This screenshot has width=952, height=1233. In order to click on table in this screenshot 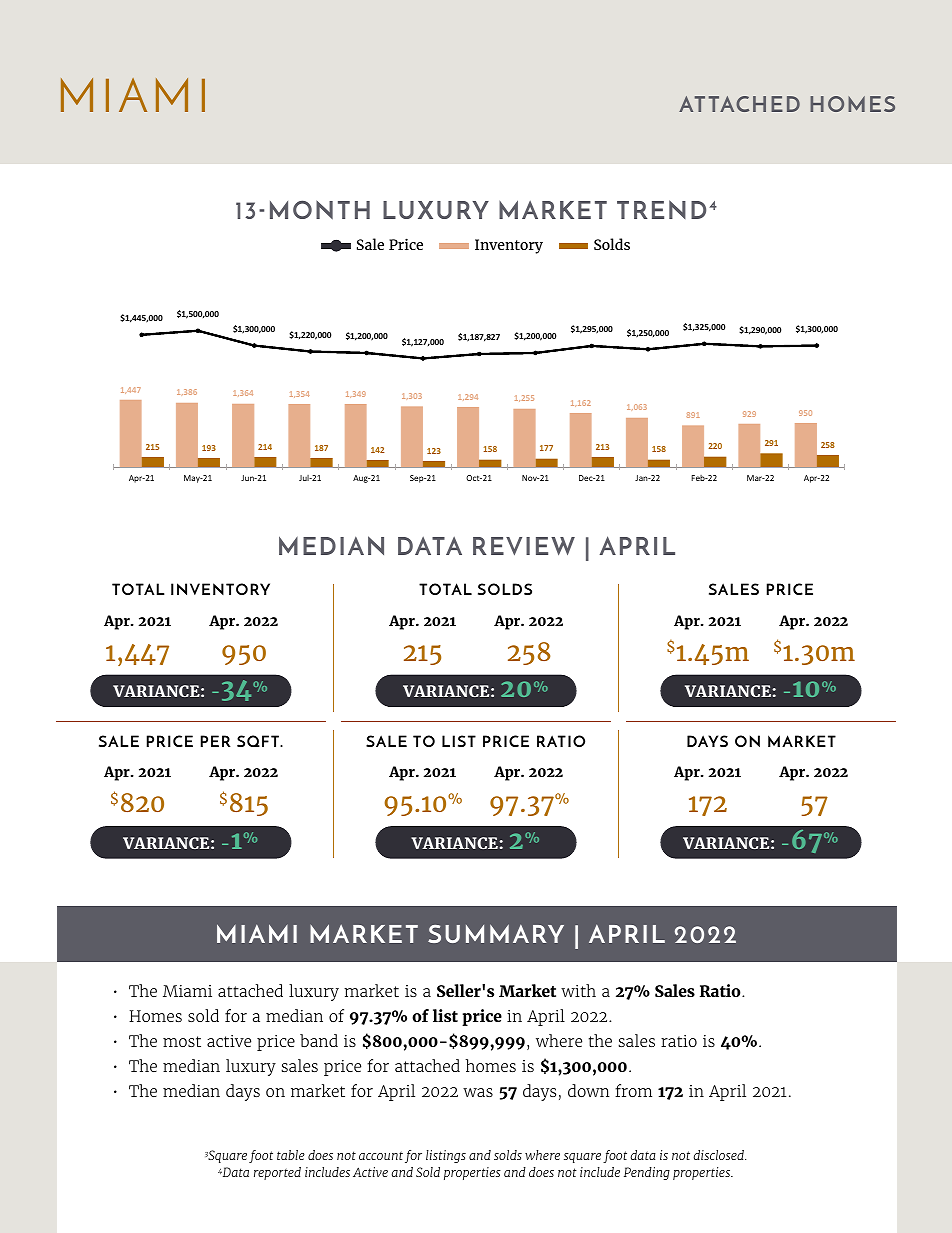, I will do `click(291, 1155)`.
